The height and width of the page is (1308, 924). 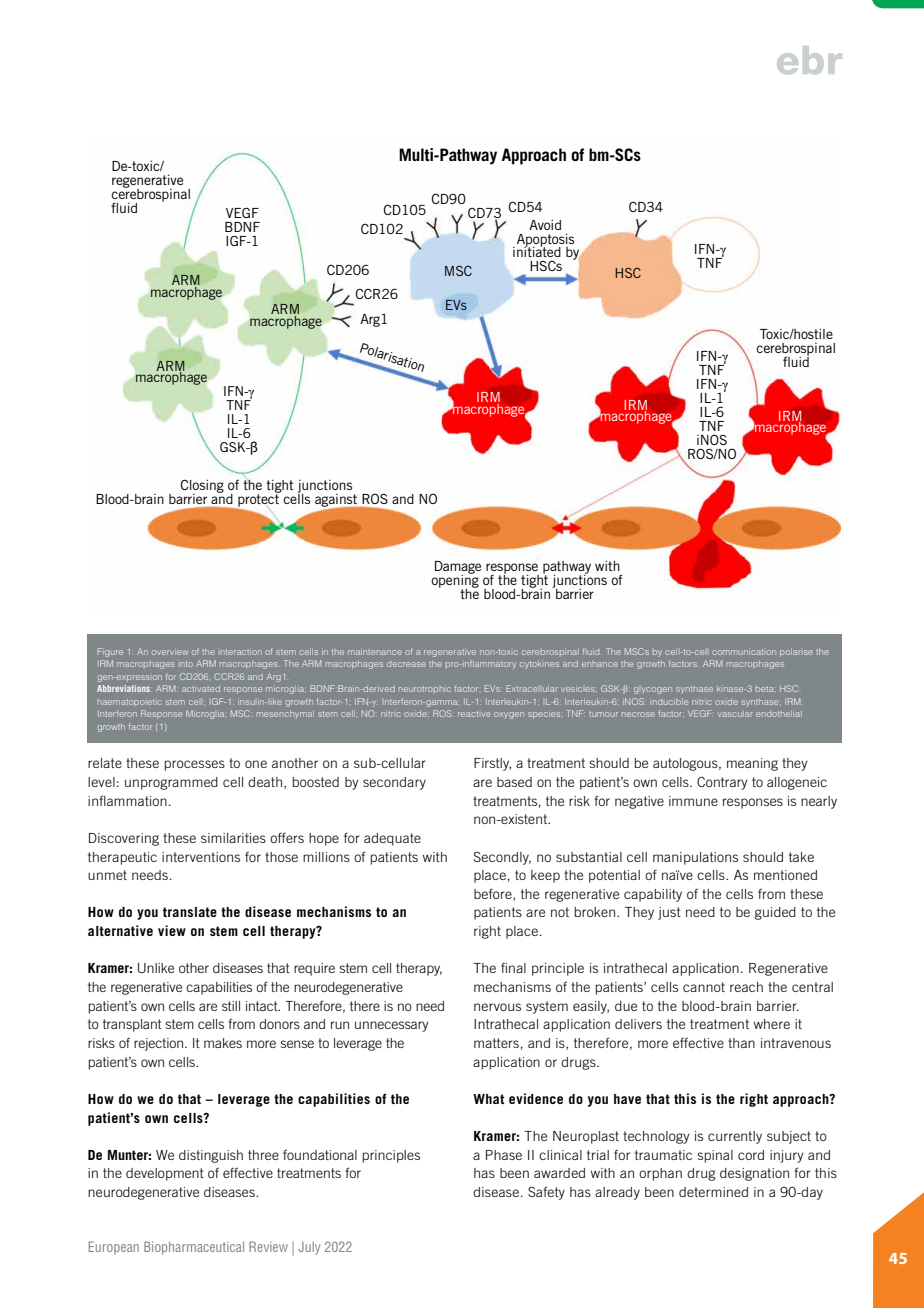 I want to click on processes, so click(x=195, y=765).
